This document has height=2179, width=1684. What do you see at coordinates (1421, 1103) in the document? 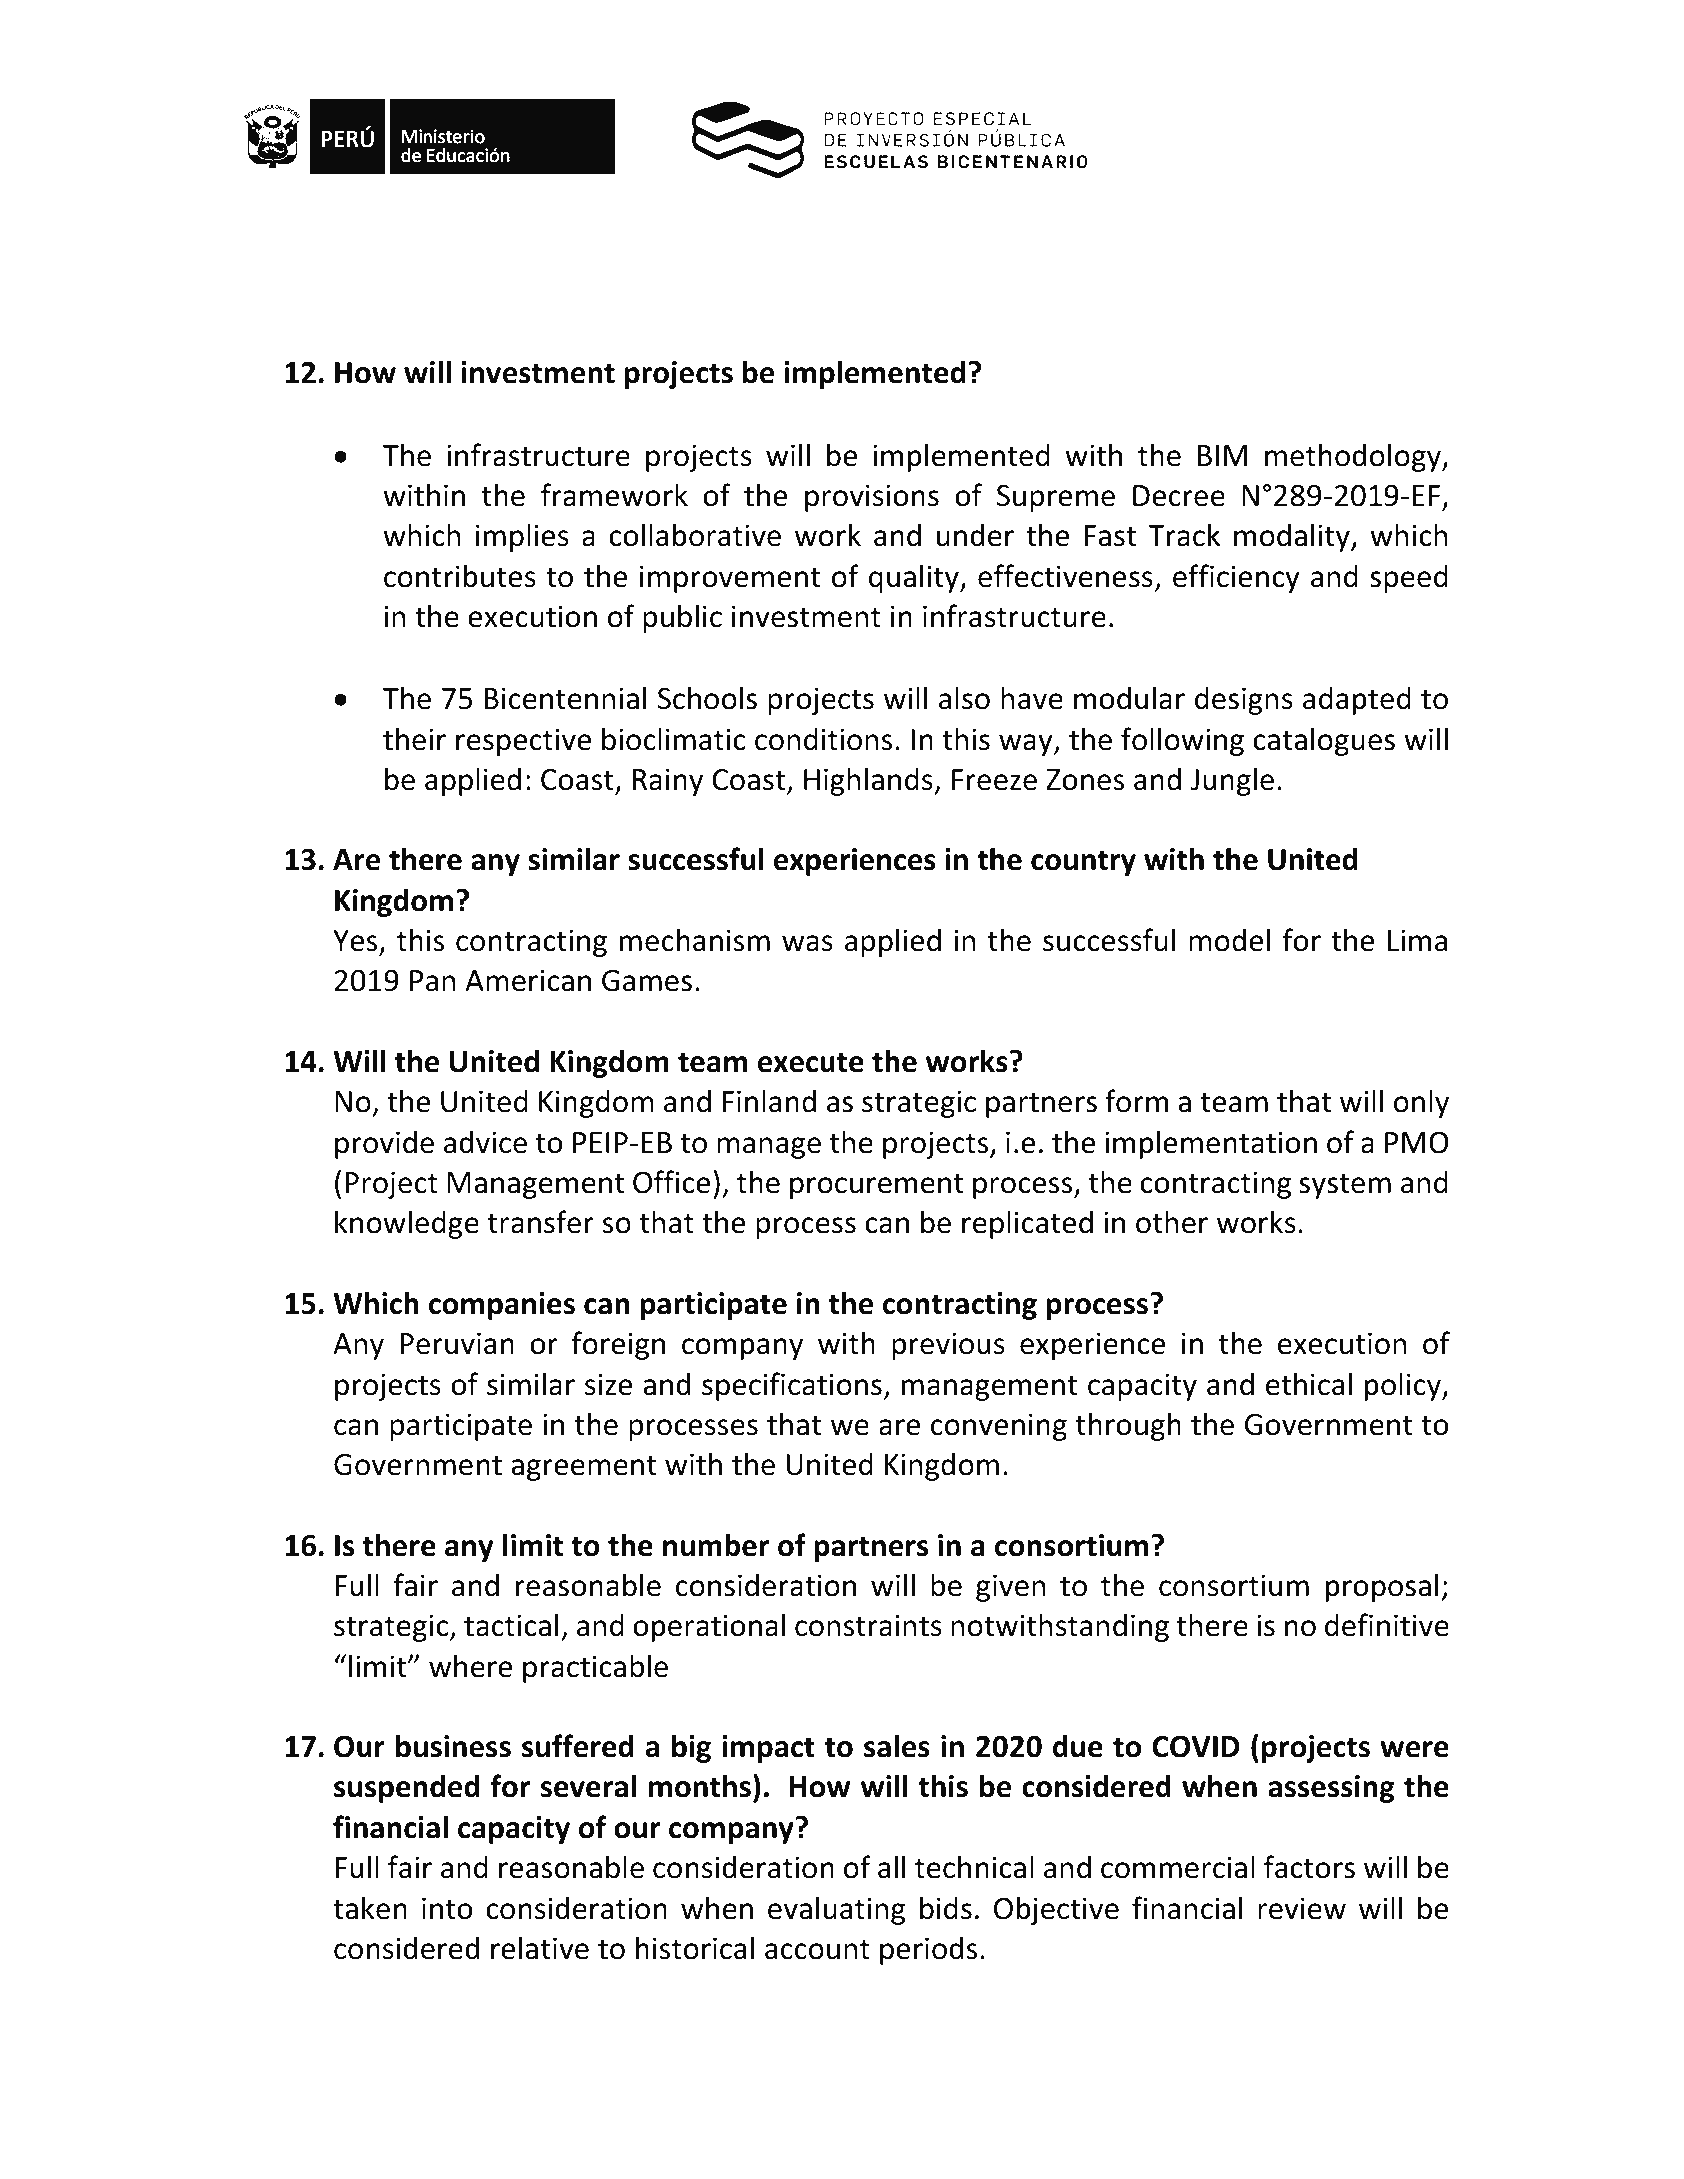
I see `only` at bounding box center [1421, 1103].
